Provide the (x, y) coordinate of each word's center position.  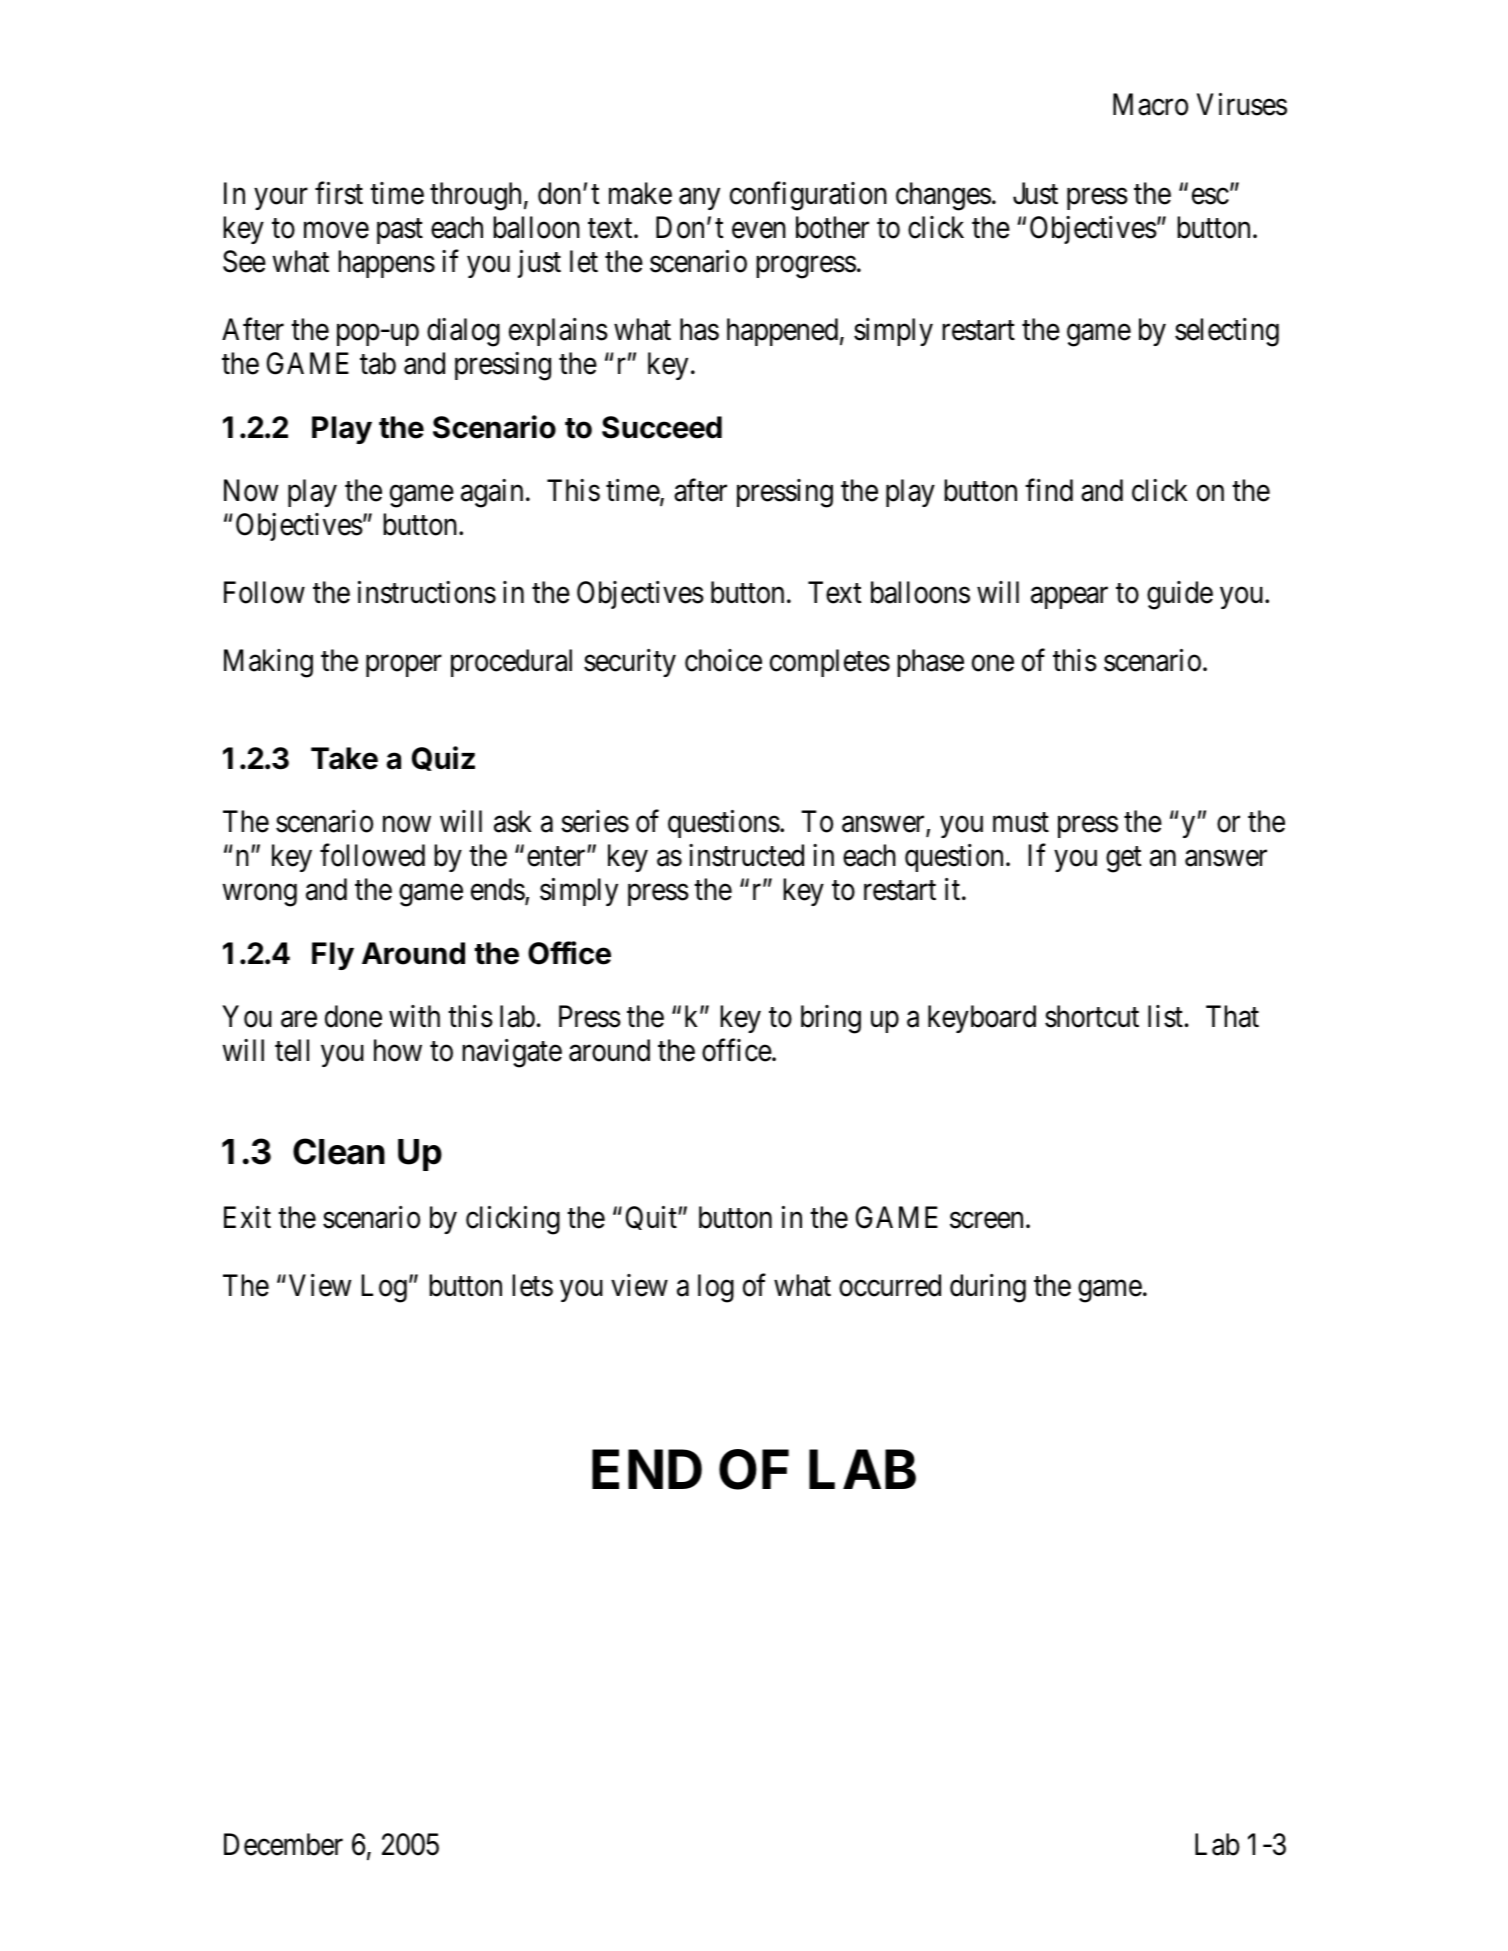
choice (723, 660)
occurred (890, 1285)
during (988, 1288)
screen (986, 1220)
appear (1069, 598)
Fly (333, 956)
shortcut (1092, 1016)
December (283, 1844)
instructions (427, 592)
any (699, 199)
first (339, 193)
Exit (247, 1217)
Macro (1150, 105)
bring (831, 1019)
